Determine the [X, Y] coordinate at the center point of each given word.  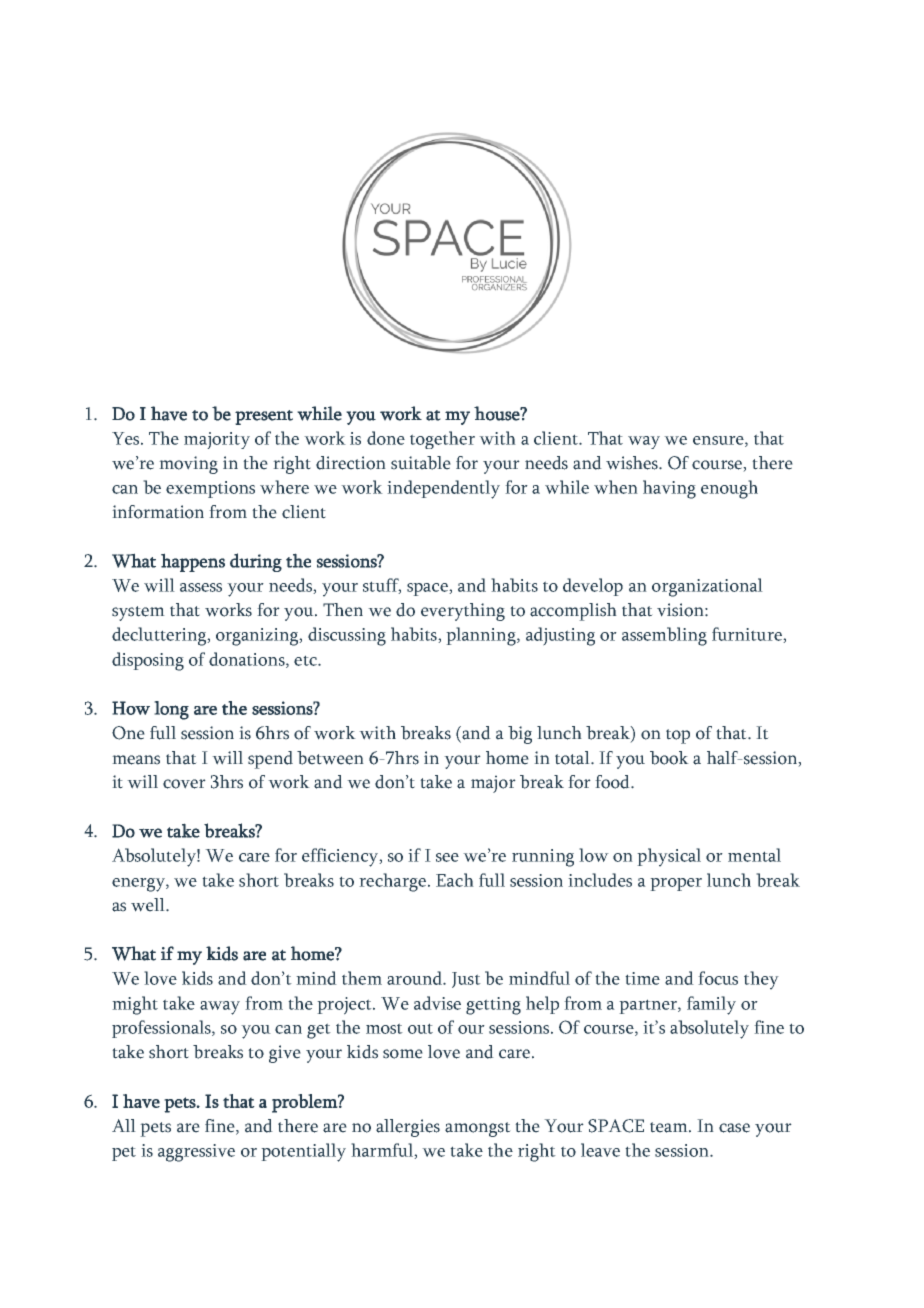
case [734, 1128]
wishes [633, 463]
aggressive [196, 1153]
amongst [478, 1129]
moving [188, 465]
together [442, 440]
